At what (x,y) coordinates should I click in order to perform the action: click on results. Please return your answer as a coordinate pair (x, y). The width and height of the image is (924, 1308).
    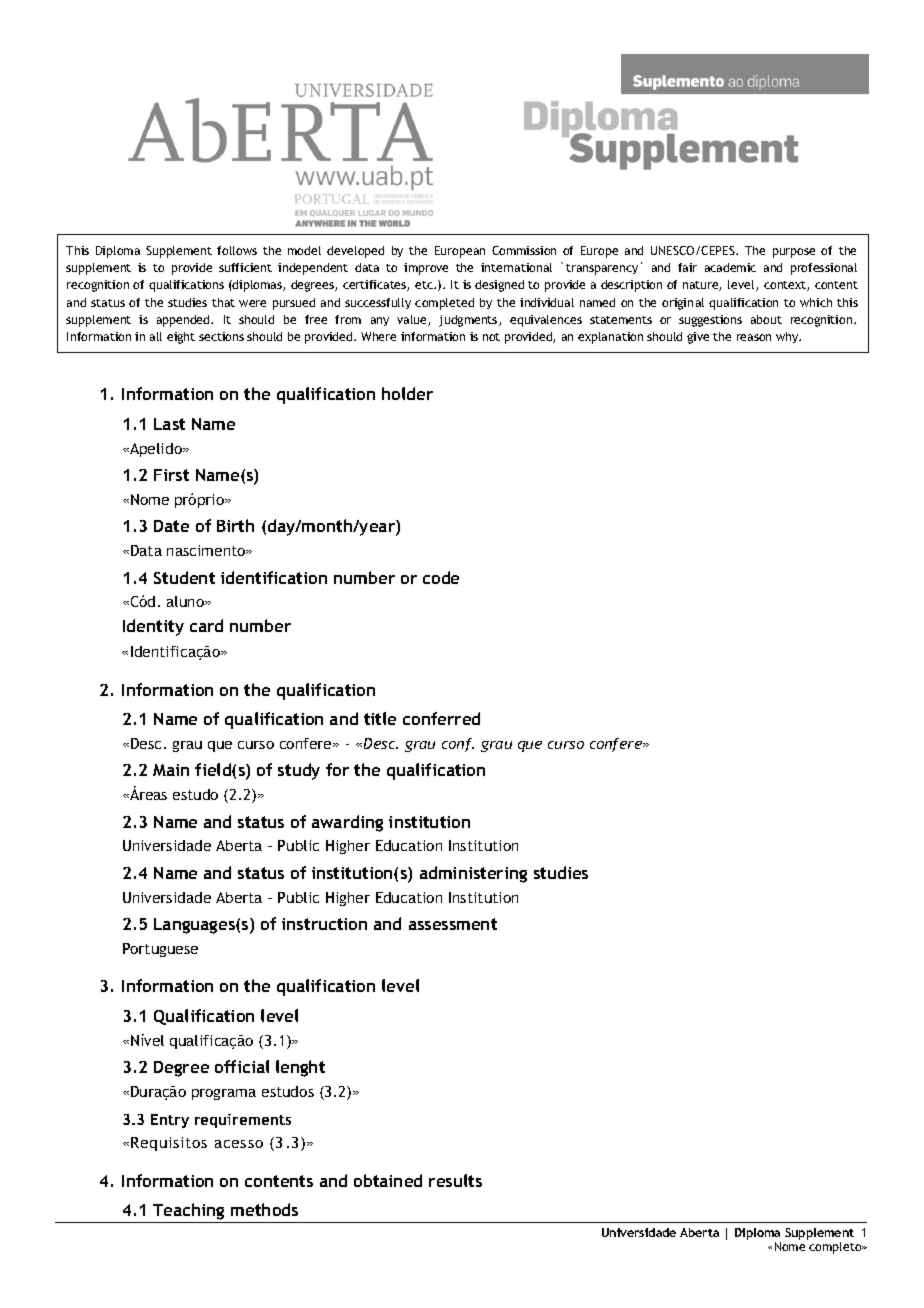
    Looking at the image, I should click on (455, 1180).
